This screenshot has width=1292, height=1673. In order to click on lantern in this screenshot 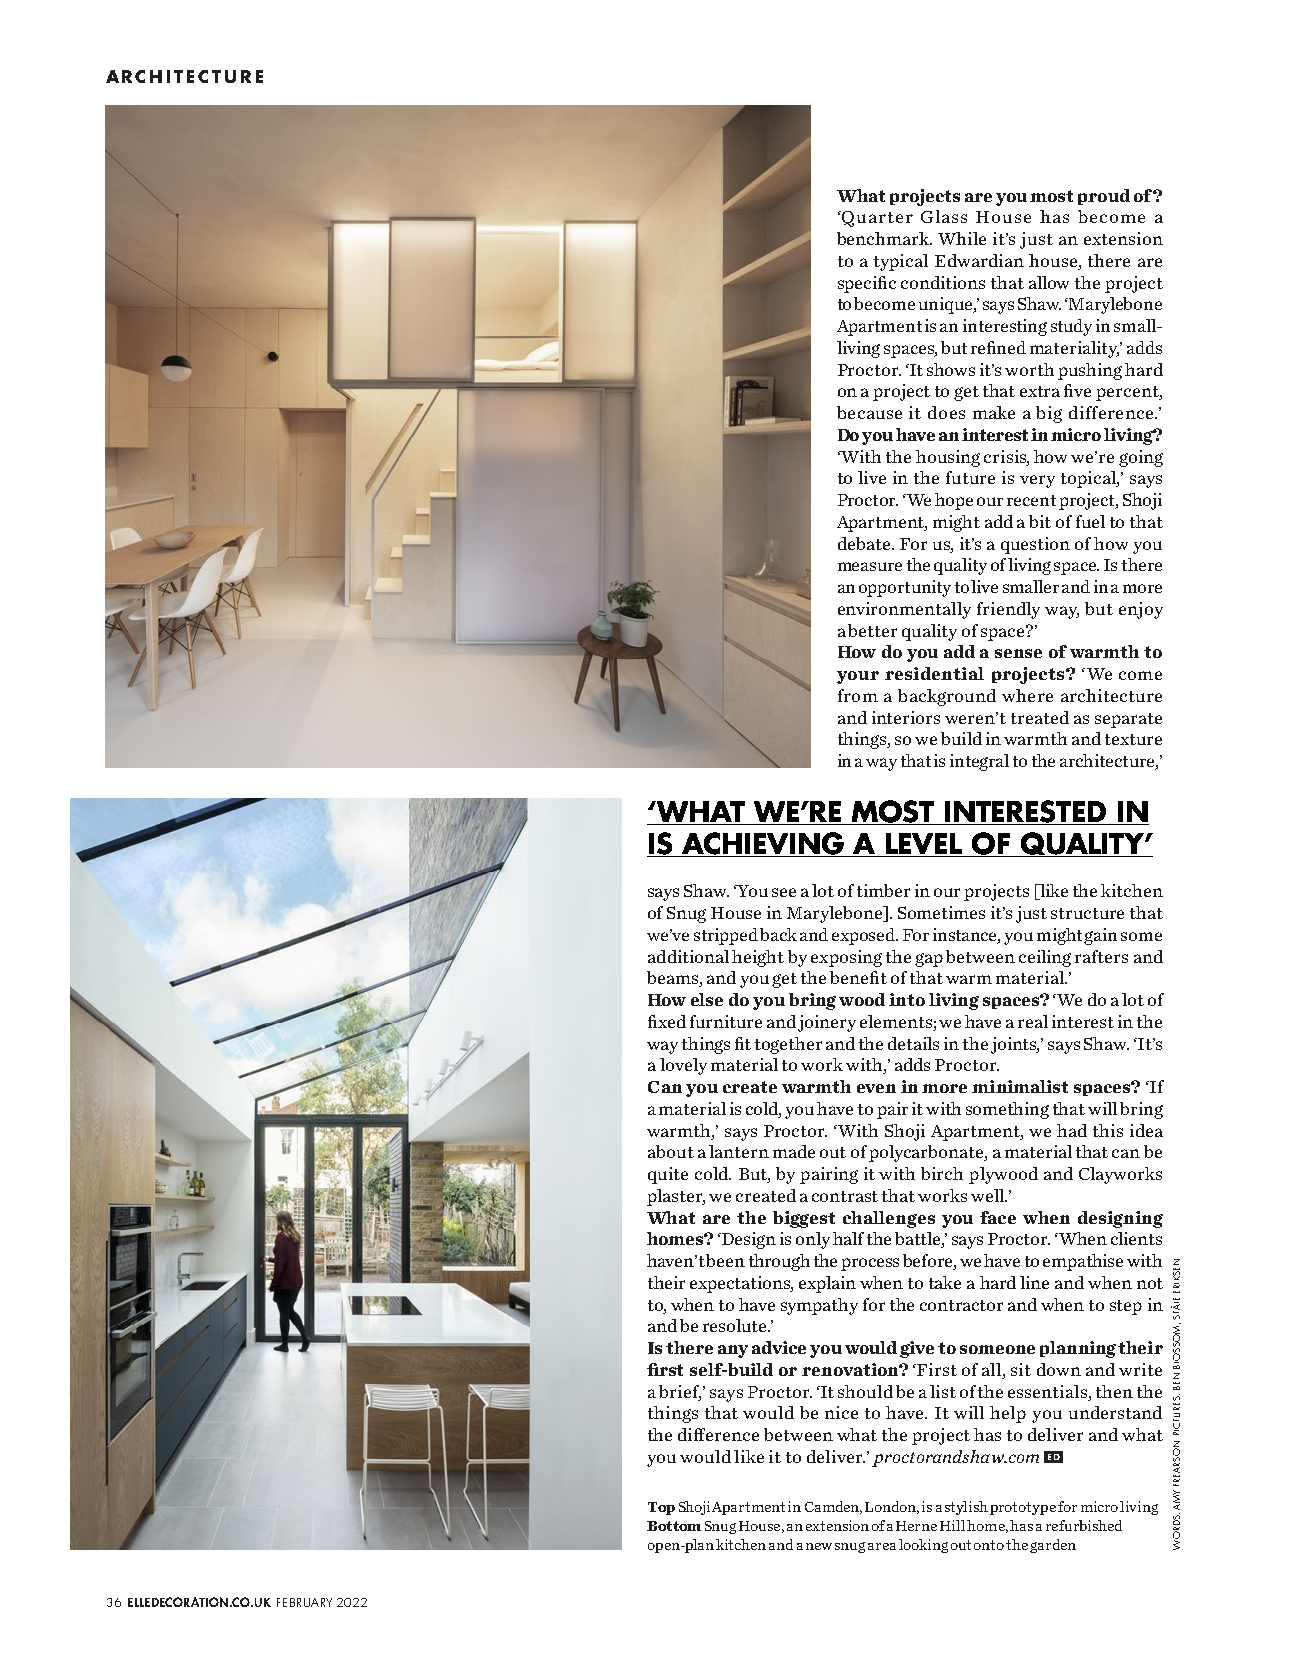, I will do `click(739, 1151)`.
